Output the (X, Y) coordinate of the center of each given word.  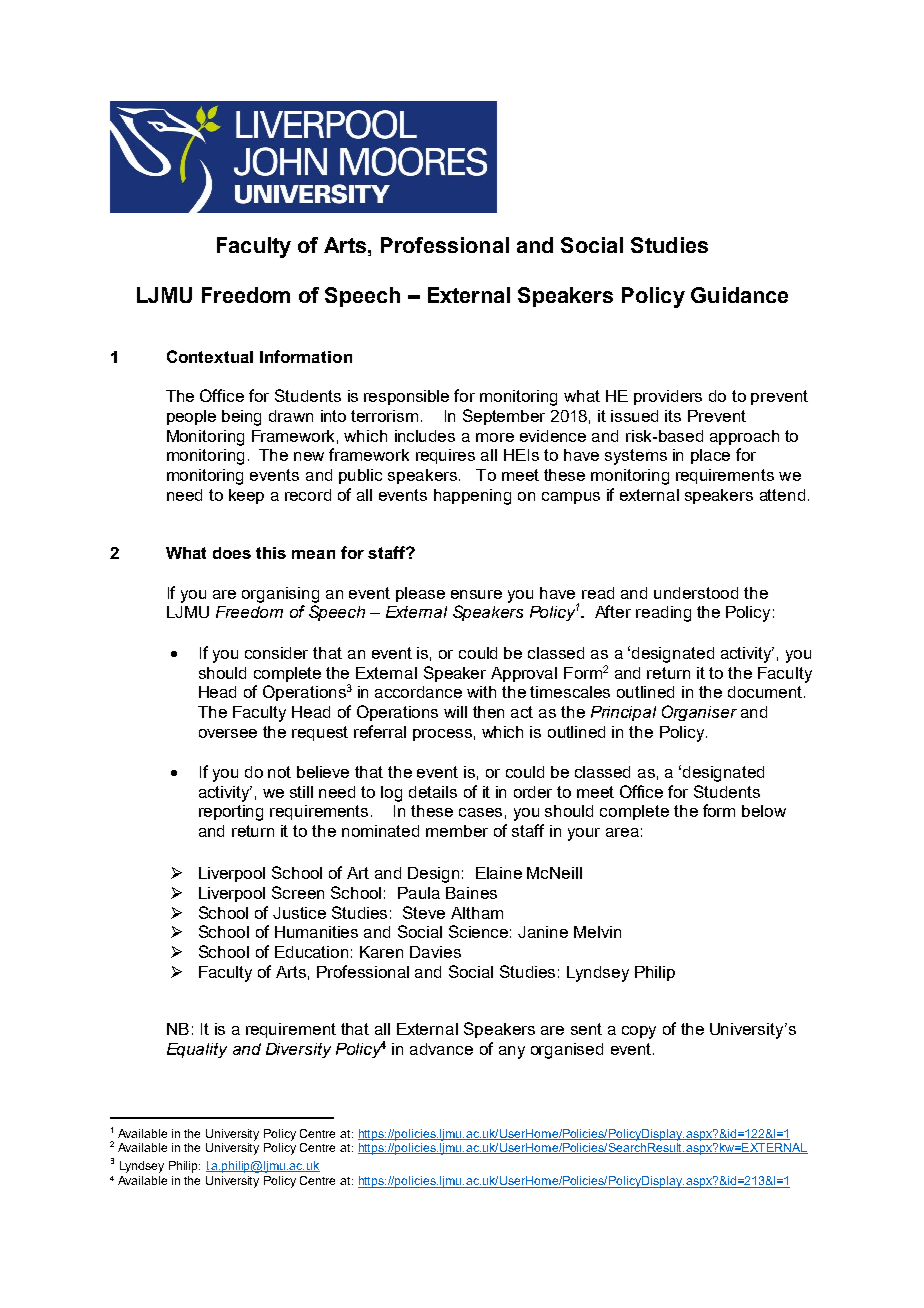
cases (480, 812)
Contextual (210, 356)
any (512, 1052)
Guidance (739, 295)
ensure (476, 594)
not (279, 772)
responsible (406, 397)
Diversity (298, 1050)
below (764, 811)
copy (639, 1032)
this (271, 553)
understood (696, 593)
